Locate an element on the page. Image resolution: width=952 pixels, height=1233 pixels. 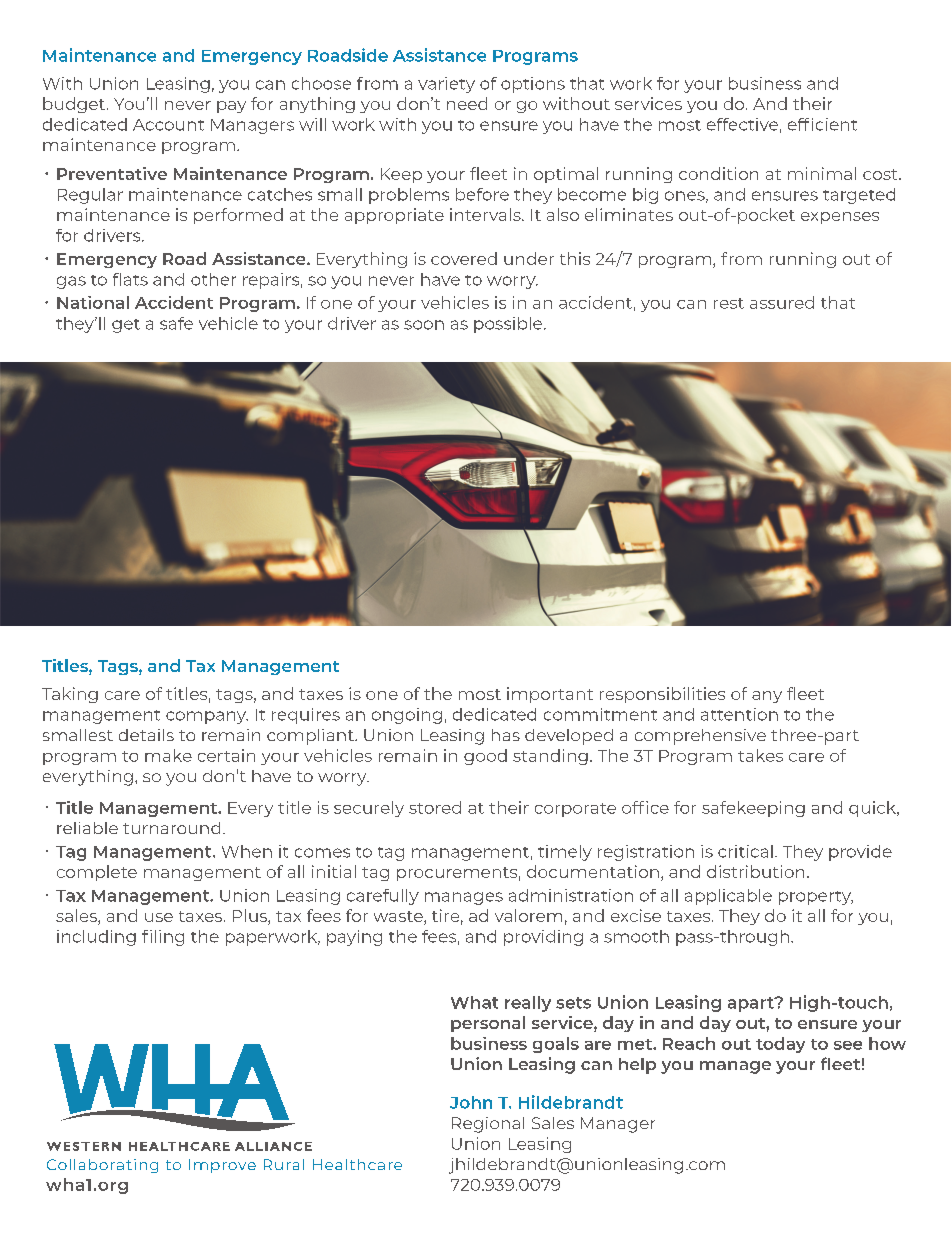
National is located at coordinates (93, 302).
